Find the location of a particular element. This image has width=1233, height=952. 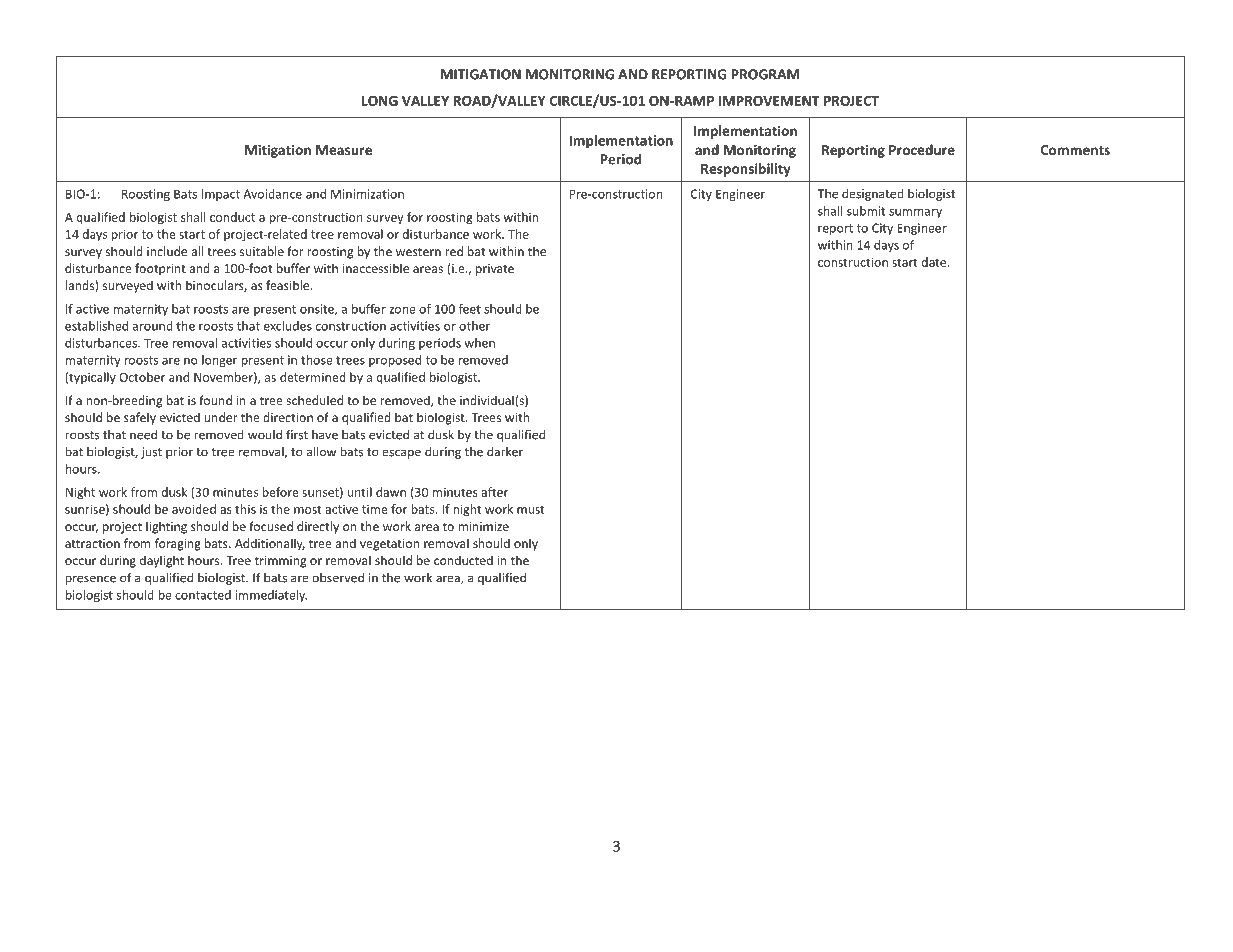

when is located at coordinates (479, 343).
